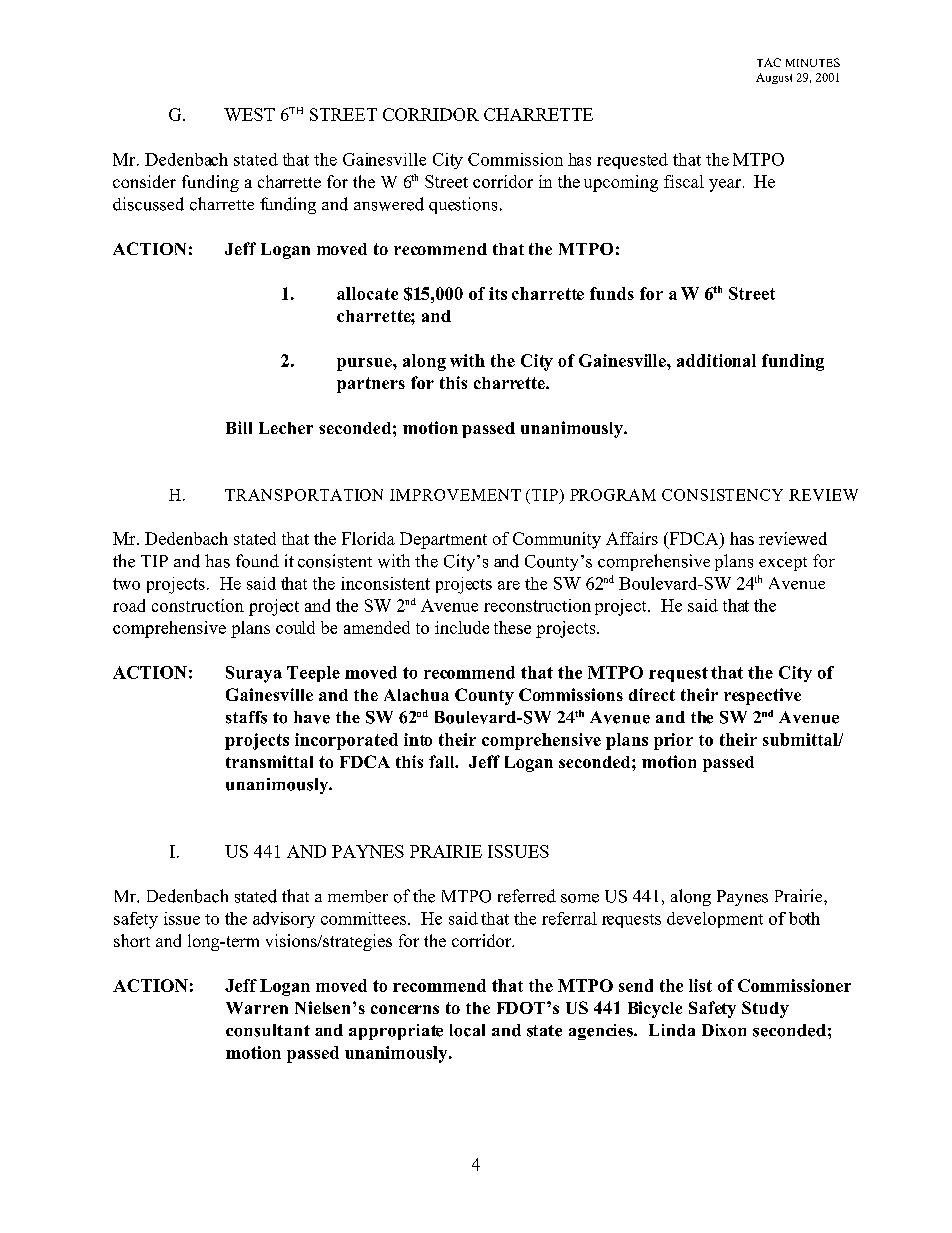 This document has height=1233, width=952. Describe the element at coordinates (774, 78) in the document. I see `August` at that location.
